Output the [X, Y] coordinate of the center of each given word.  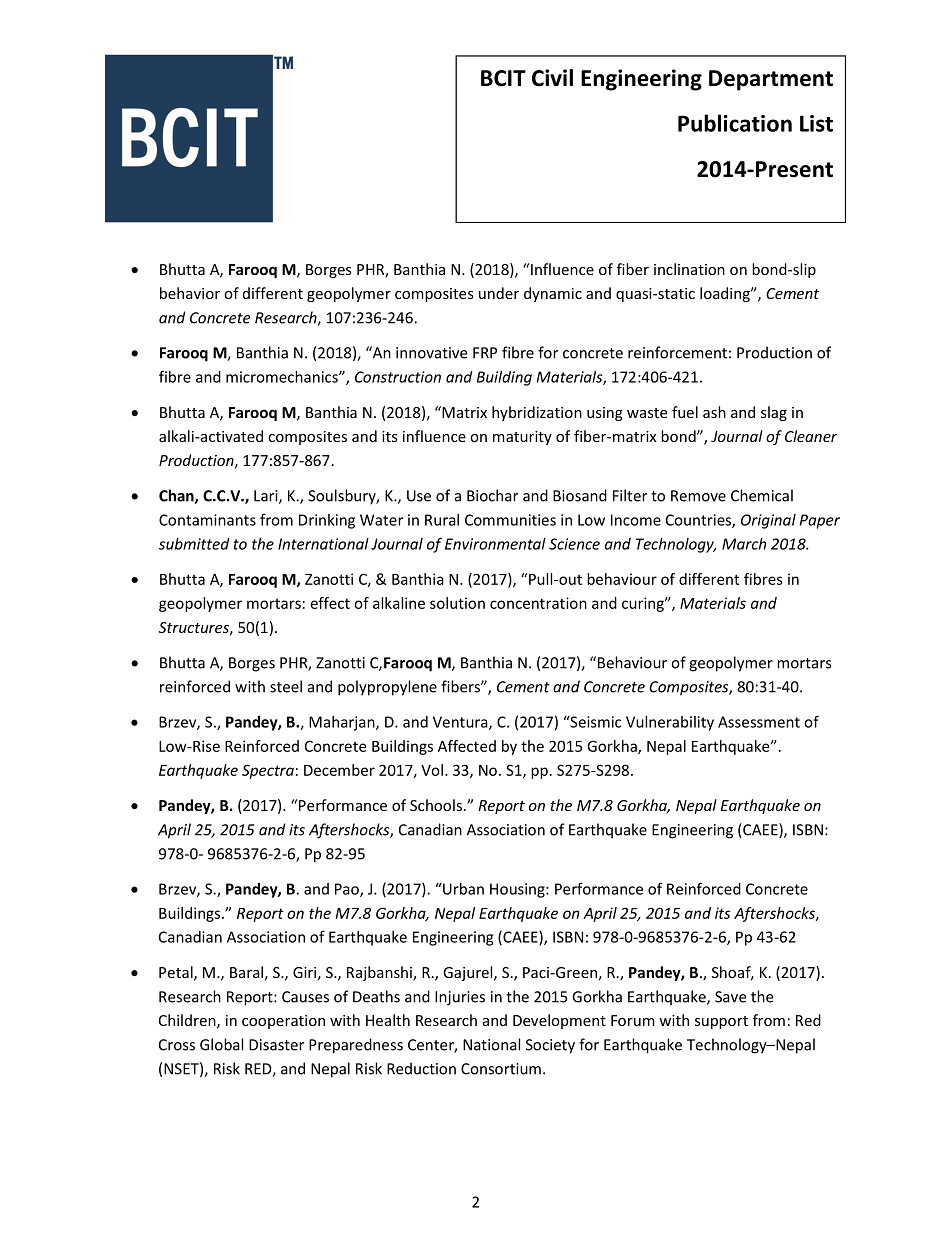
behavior [190, 293]
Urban [462, 889]
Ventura [461, 723]
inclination [689, 269]
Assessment [759, 722]
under [499, 293]
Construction [398, 377]
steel [286, 686]
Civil [552, 78]
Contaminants [207, 520]
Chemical [762, 495]
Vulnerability [670, 723]
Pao [348, 890]
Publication [735, 123]
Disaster [276, 1045]
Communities [510, 520]
